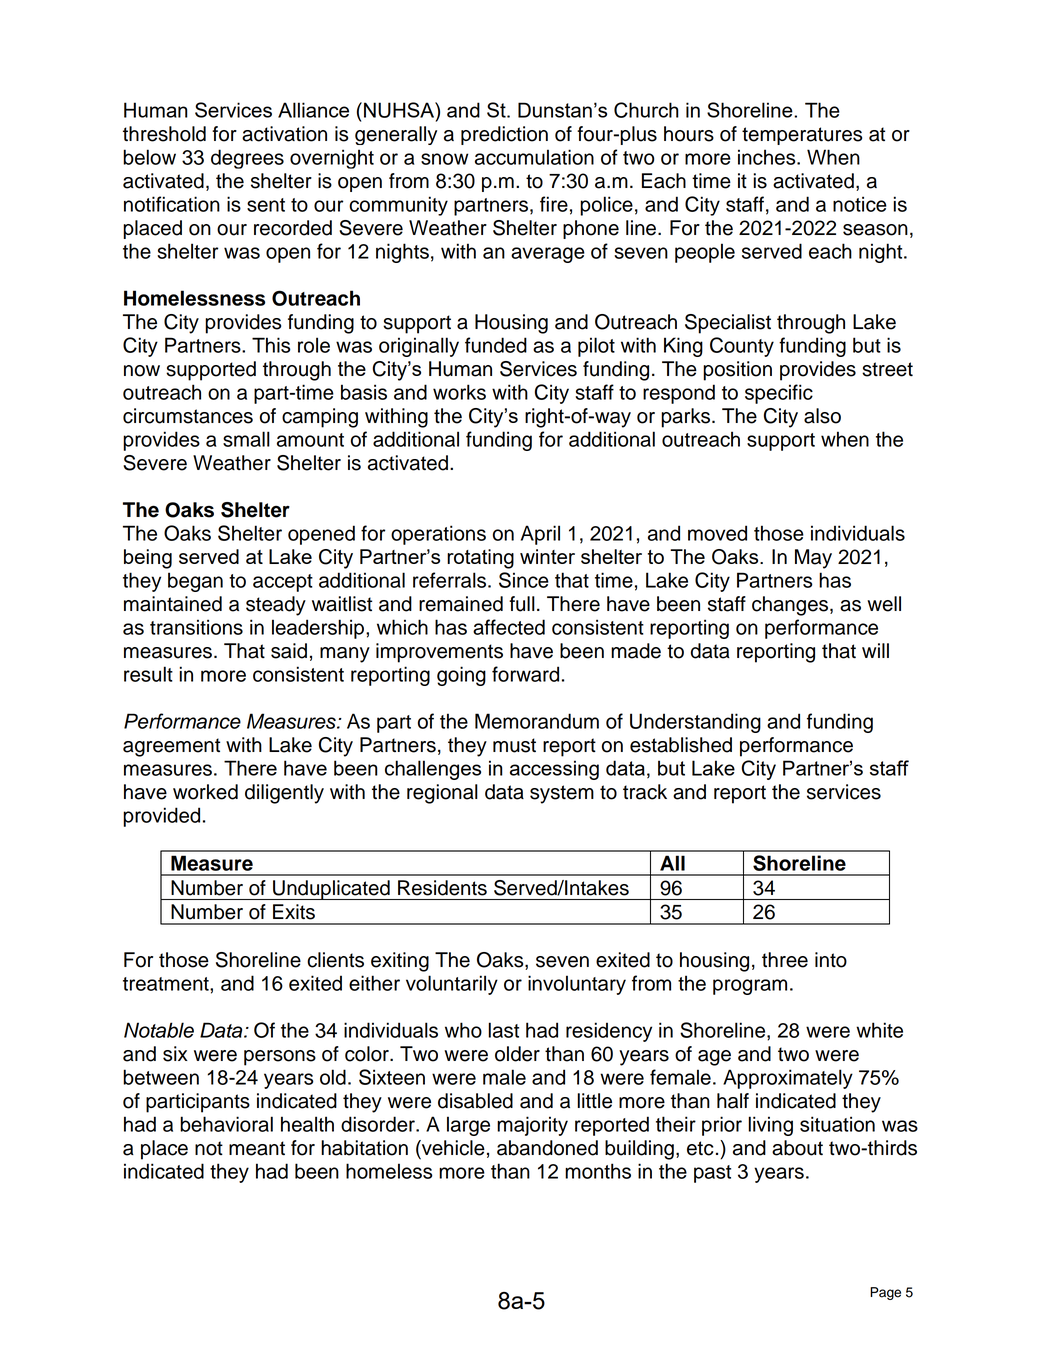 This screenshot has width=1043, height=1349. I want to click on Residents, so click(442, 888).
